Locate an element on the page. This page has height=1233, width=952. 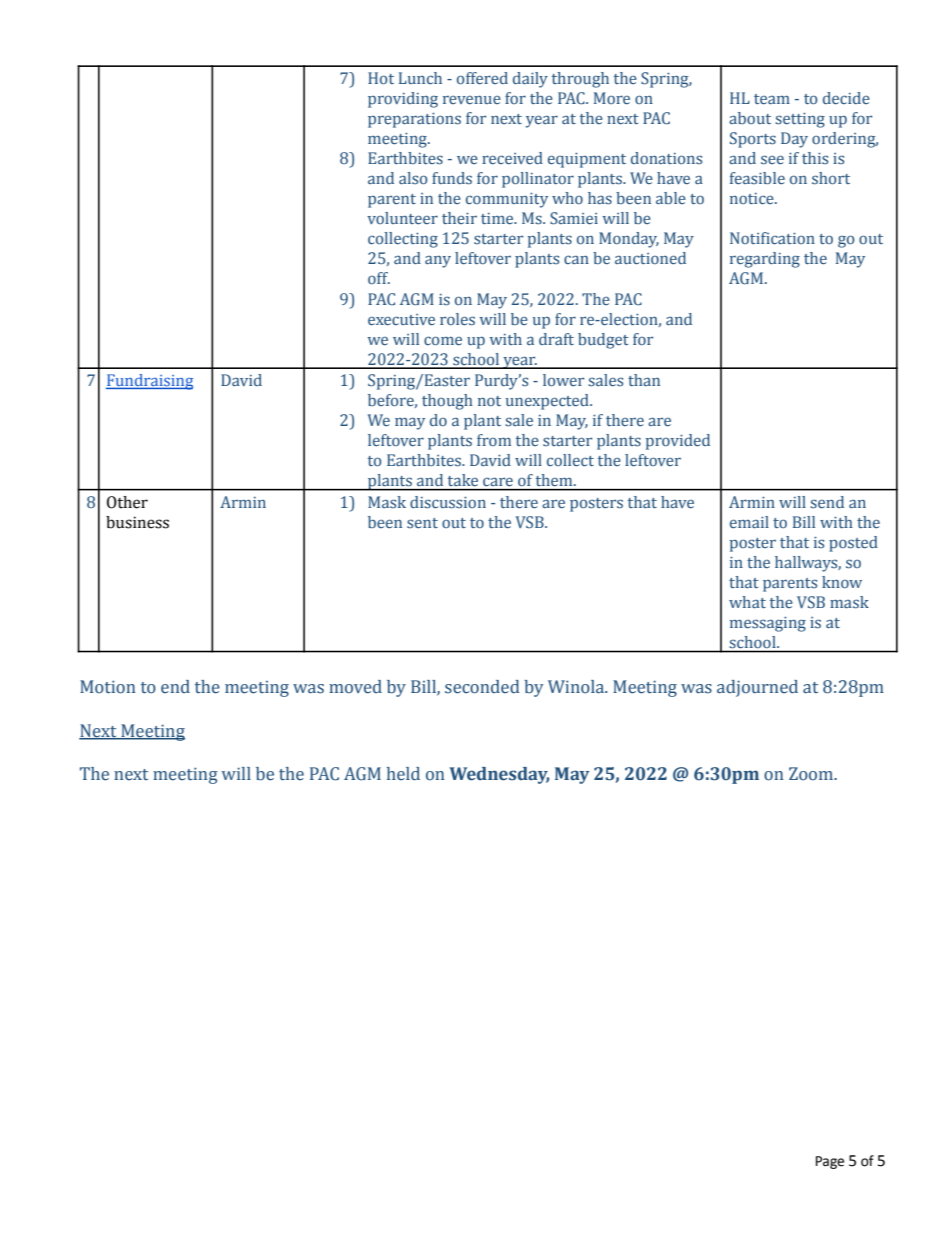
Motion is located at coordinates (108, 687).
